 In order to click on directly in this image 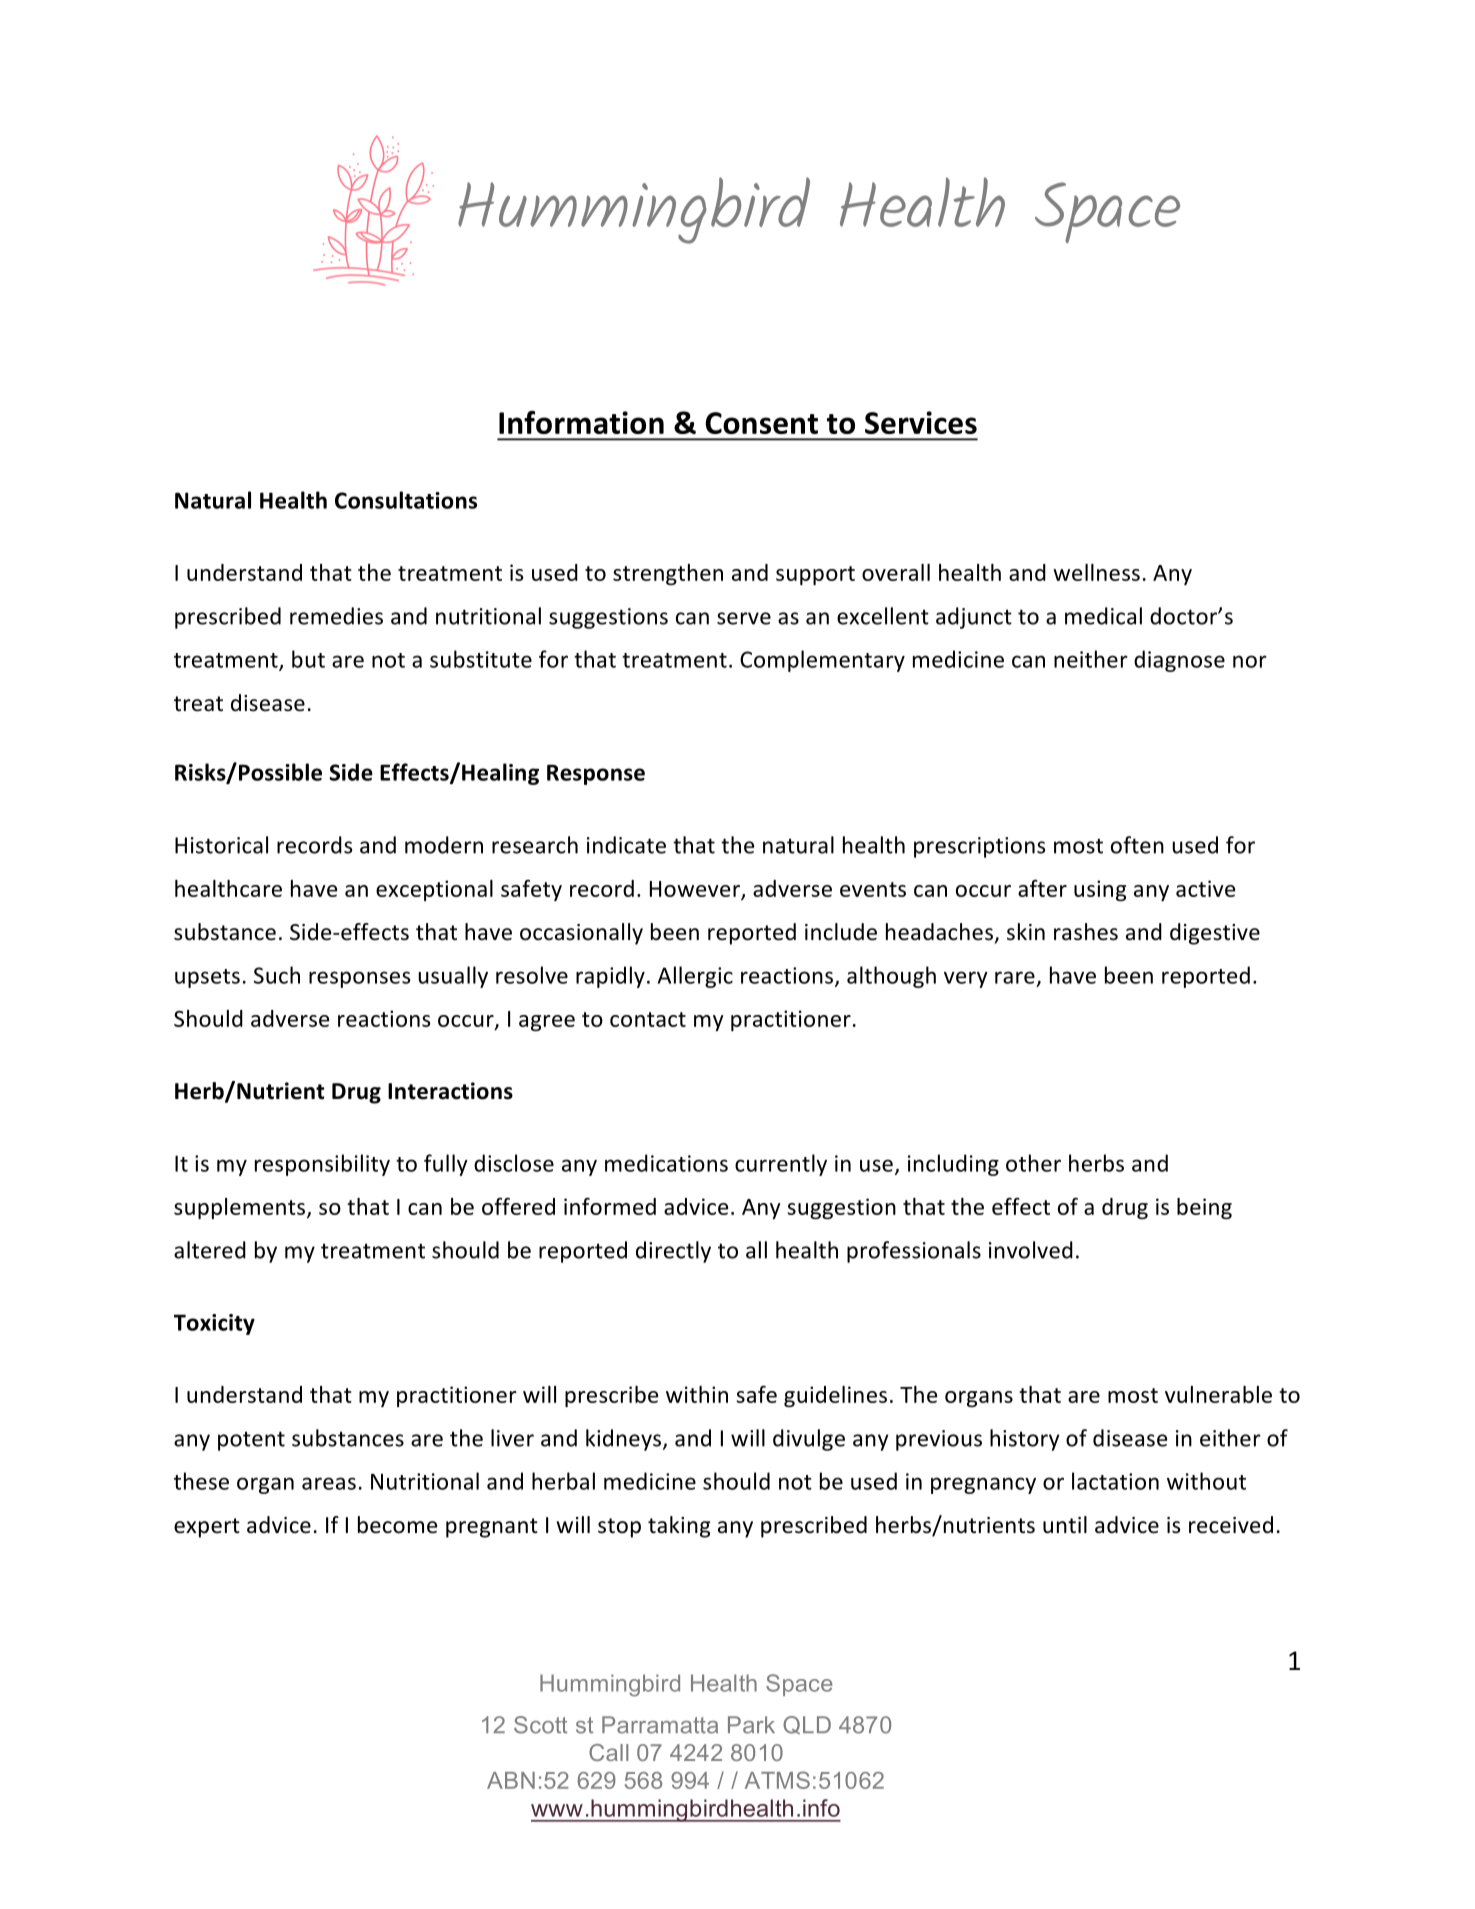, I will do `click(673, 1252)`.
